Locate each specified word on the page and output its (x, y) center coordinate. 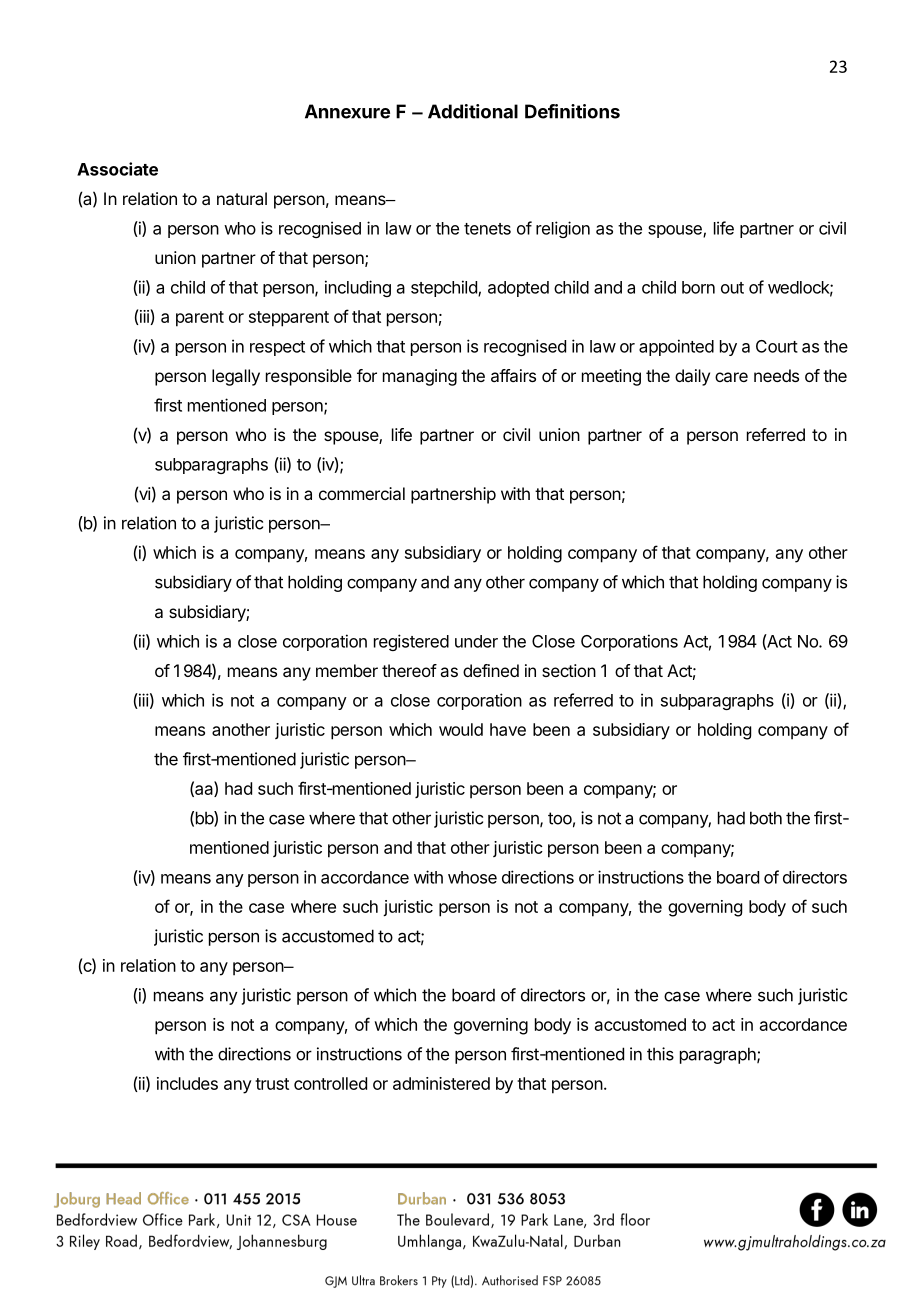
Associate (117, 169)
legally (236, 377)
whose (472, 877)
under (476, 641)
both (766, 818)
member (347, 670)
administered (441, 1083)
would (461, 729)
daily (692, 377)
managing (420, 377)
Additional (473, 111)
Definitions (572, 111)
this (660, 1054)
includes (187, 1083)
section (569, 670)
